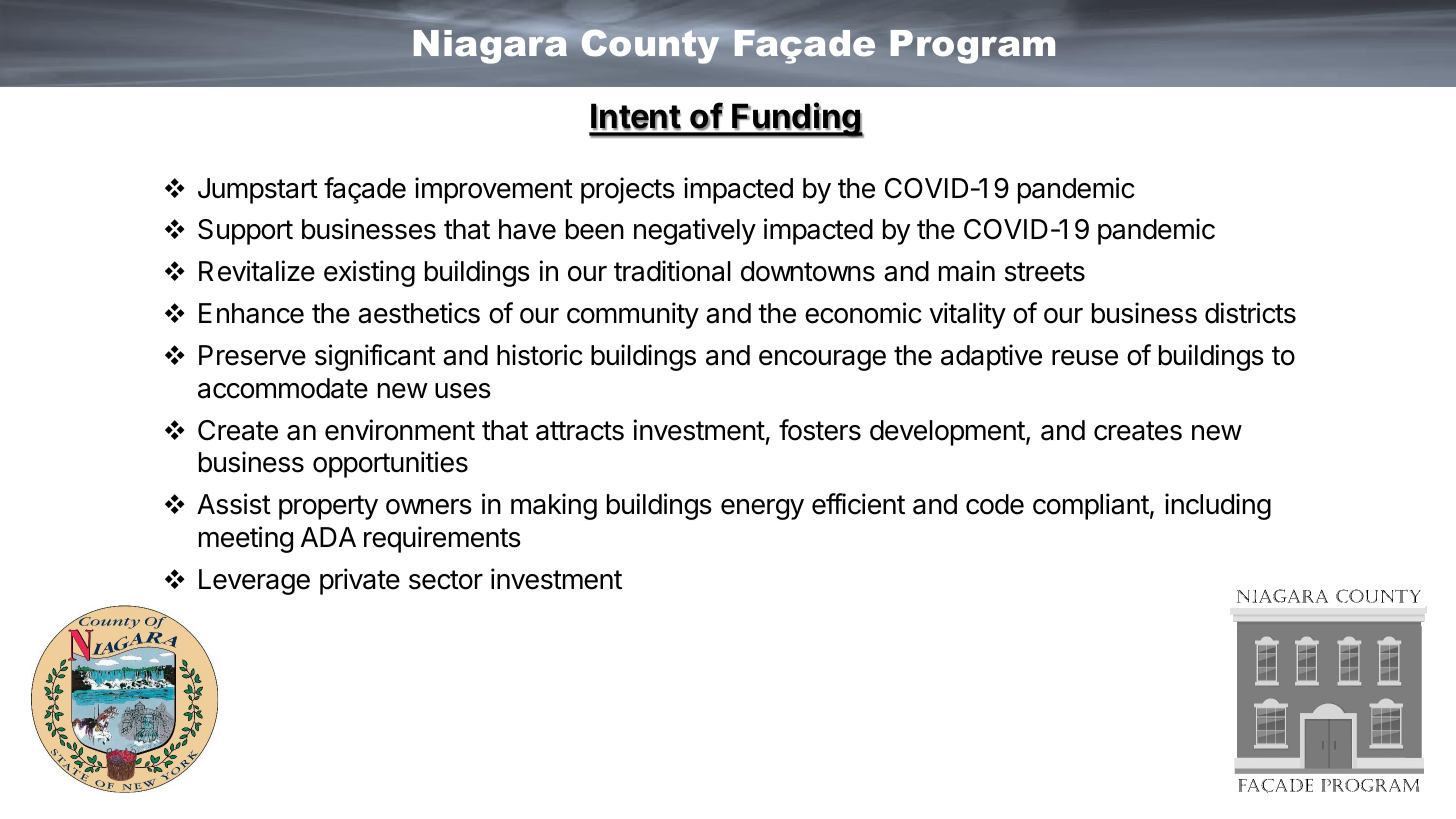 The image size is (1456, 819). What do you see at coordinates (245, 232) in the screenshot?
I see `Support` at bounding box center [245, 232].
